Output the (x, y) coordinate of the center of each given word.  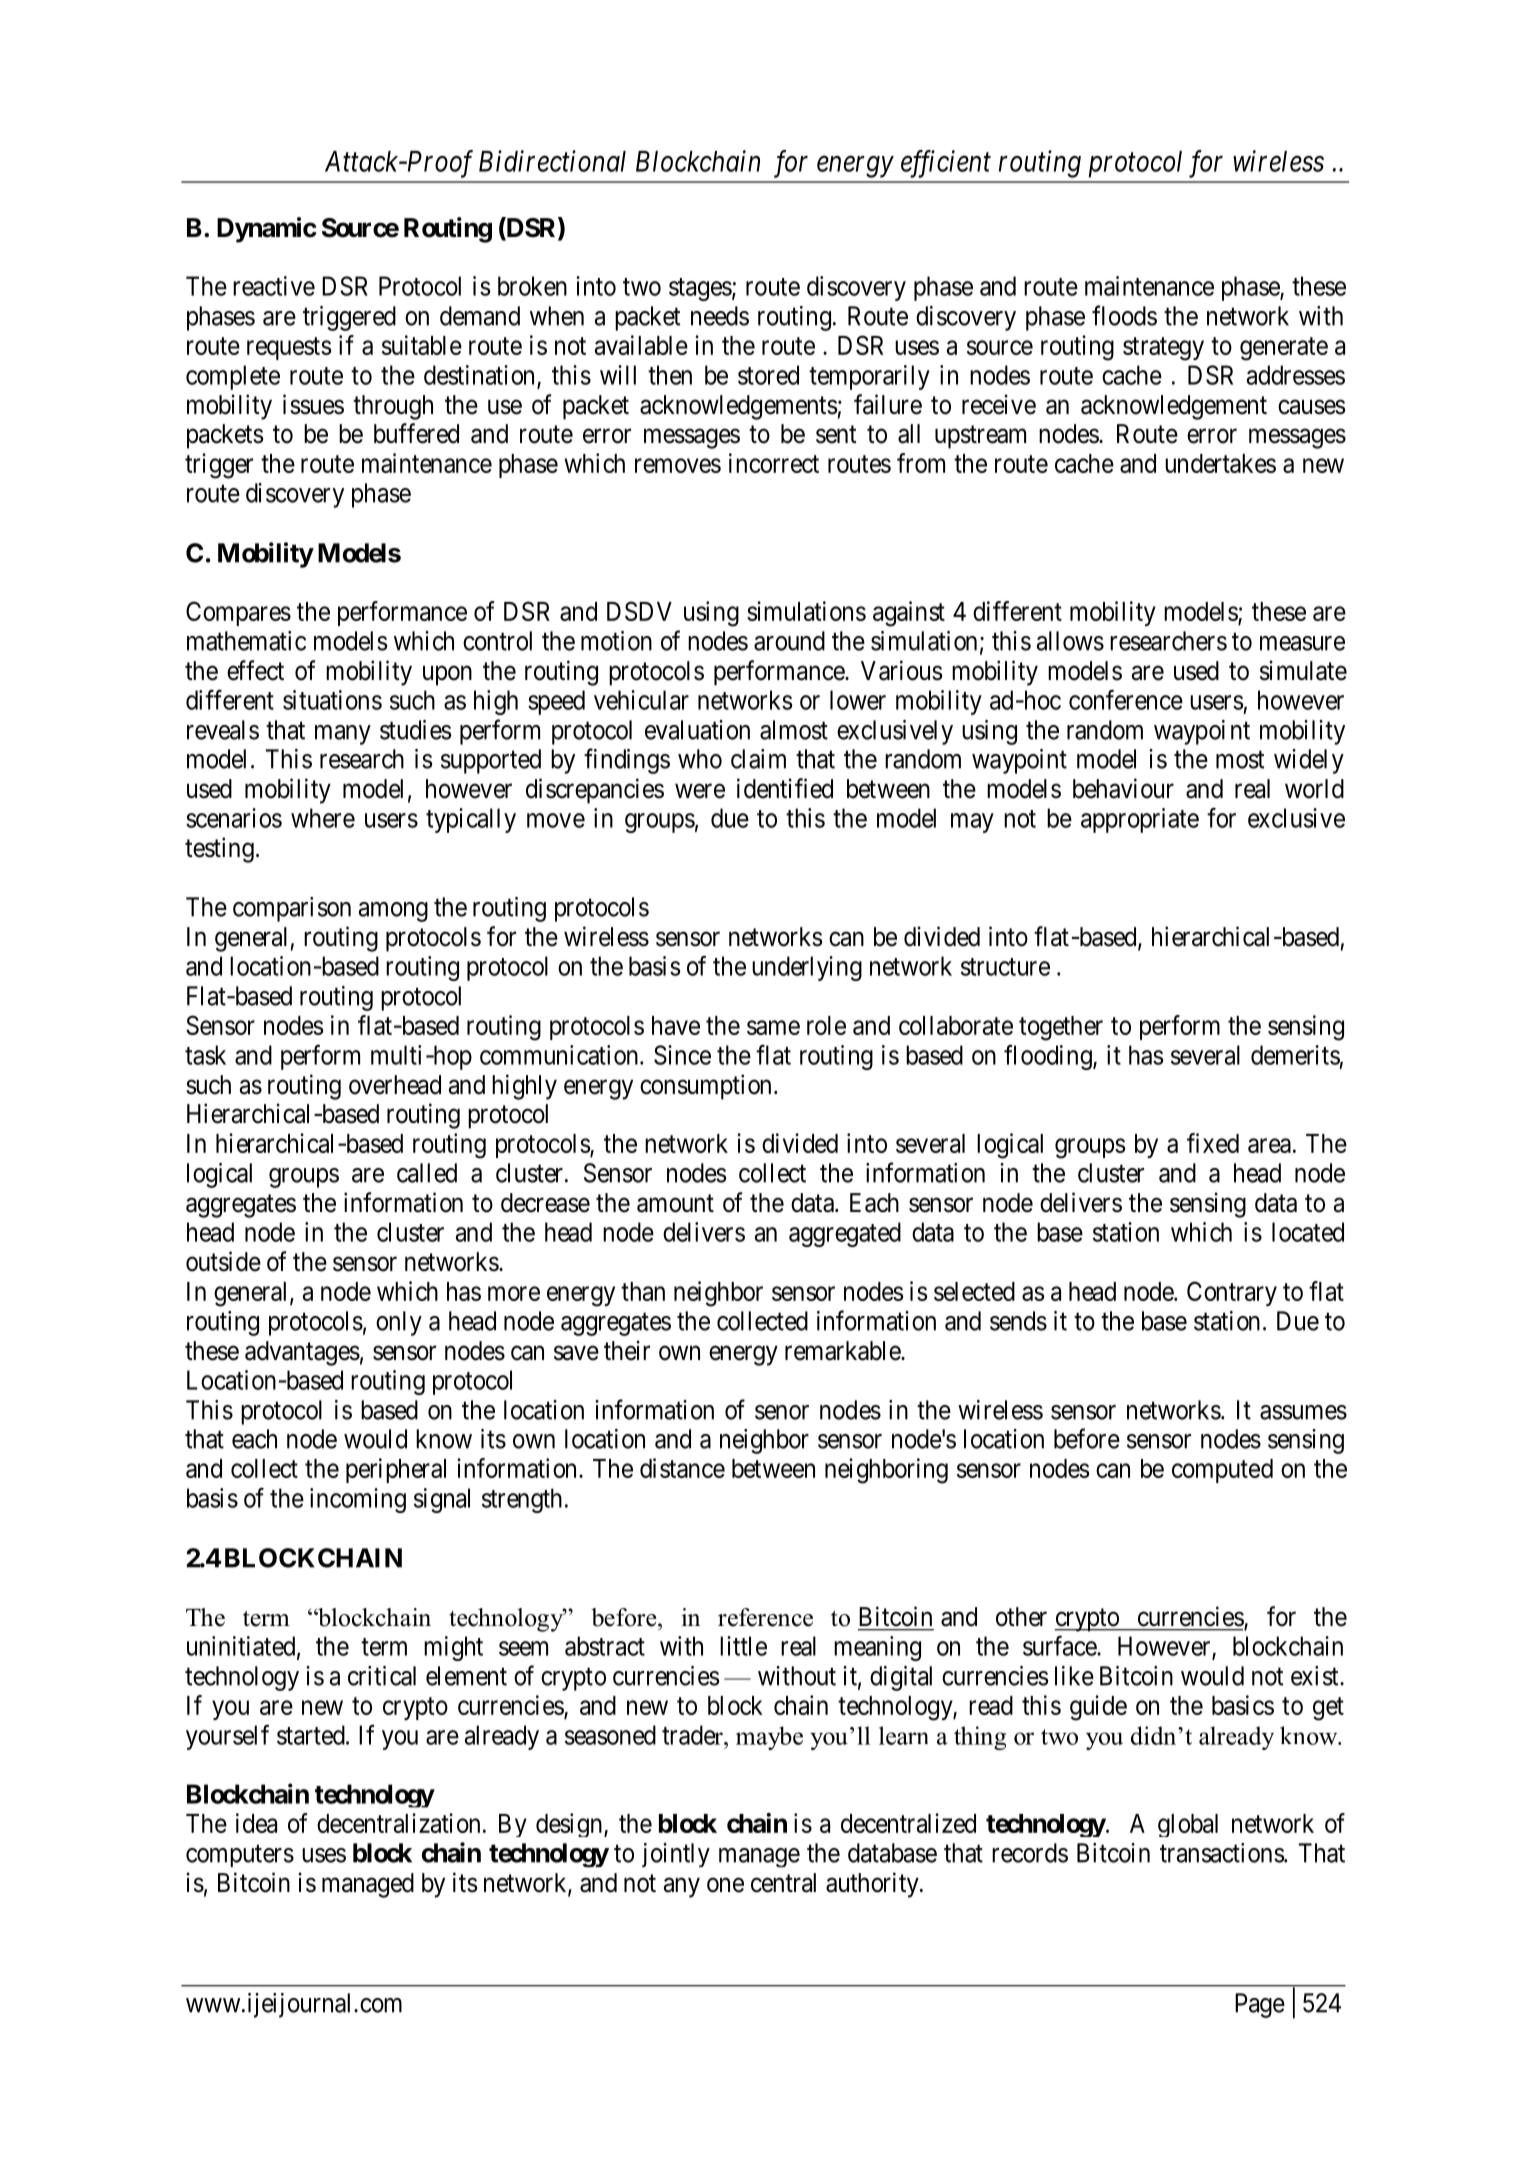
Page (1260, 2005)
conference (1126, 700)
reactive (274, 286)
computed (1222, 1471)
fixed (1213, 1143)
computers (240, 1856)
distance (682, 1468)
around (789, 641)
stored (768, 375)
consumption (705, 1087)
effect (255, 670)
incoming (358, 1500)
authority (873, 1885)
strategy (1163, 349)
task (205, 1055)
